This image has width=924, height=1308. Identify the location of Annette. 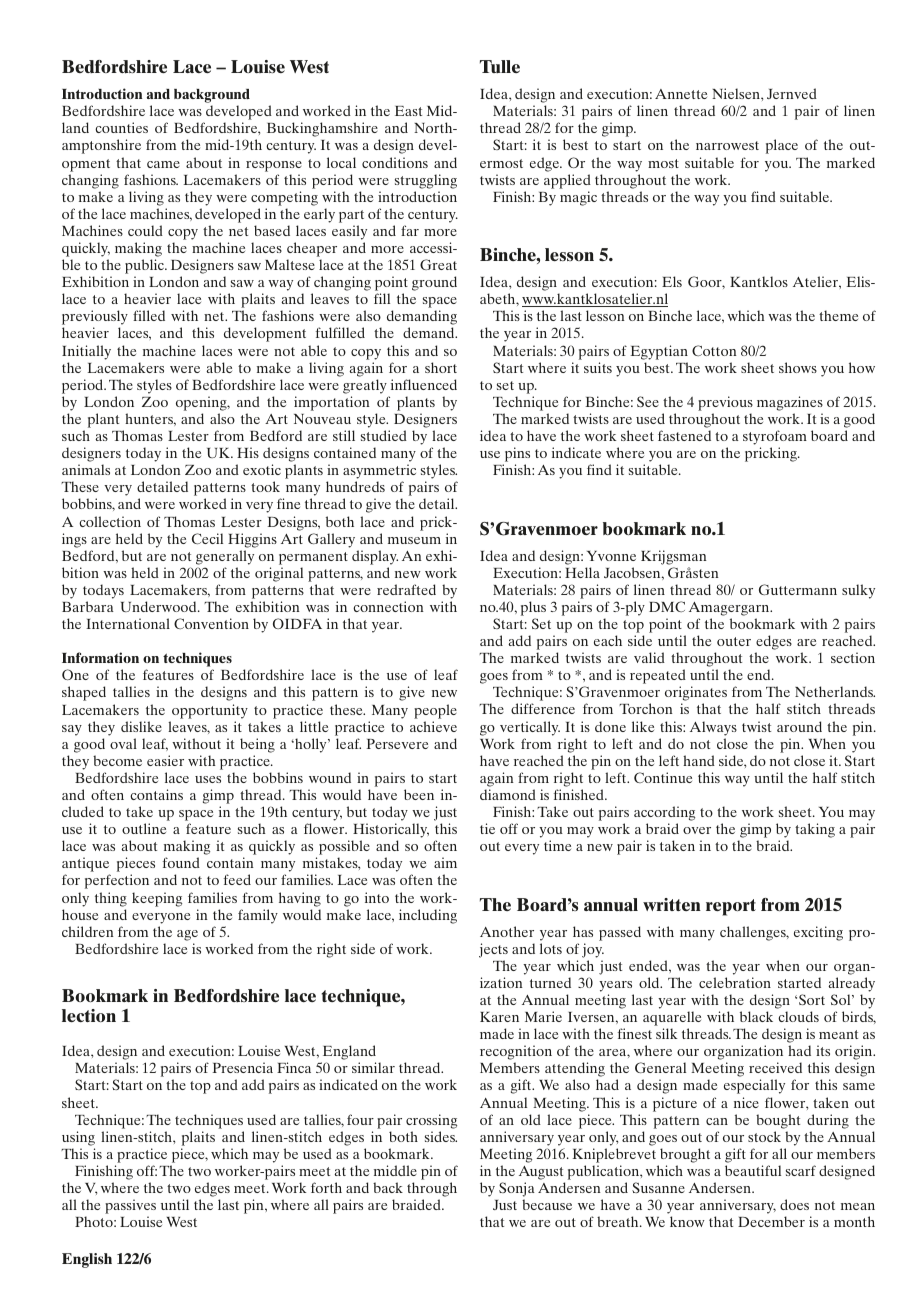
(681, 94).
